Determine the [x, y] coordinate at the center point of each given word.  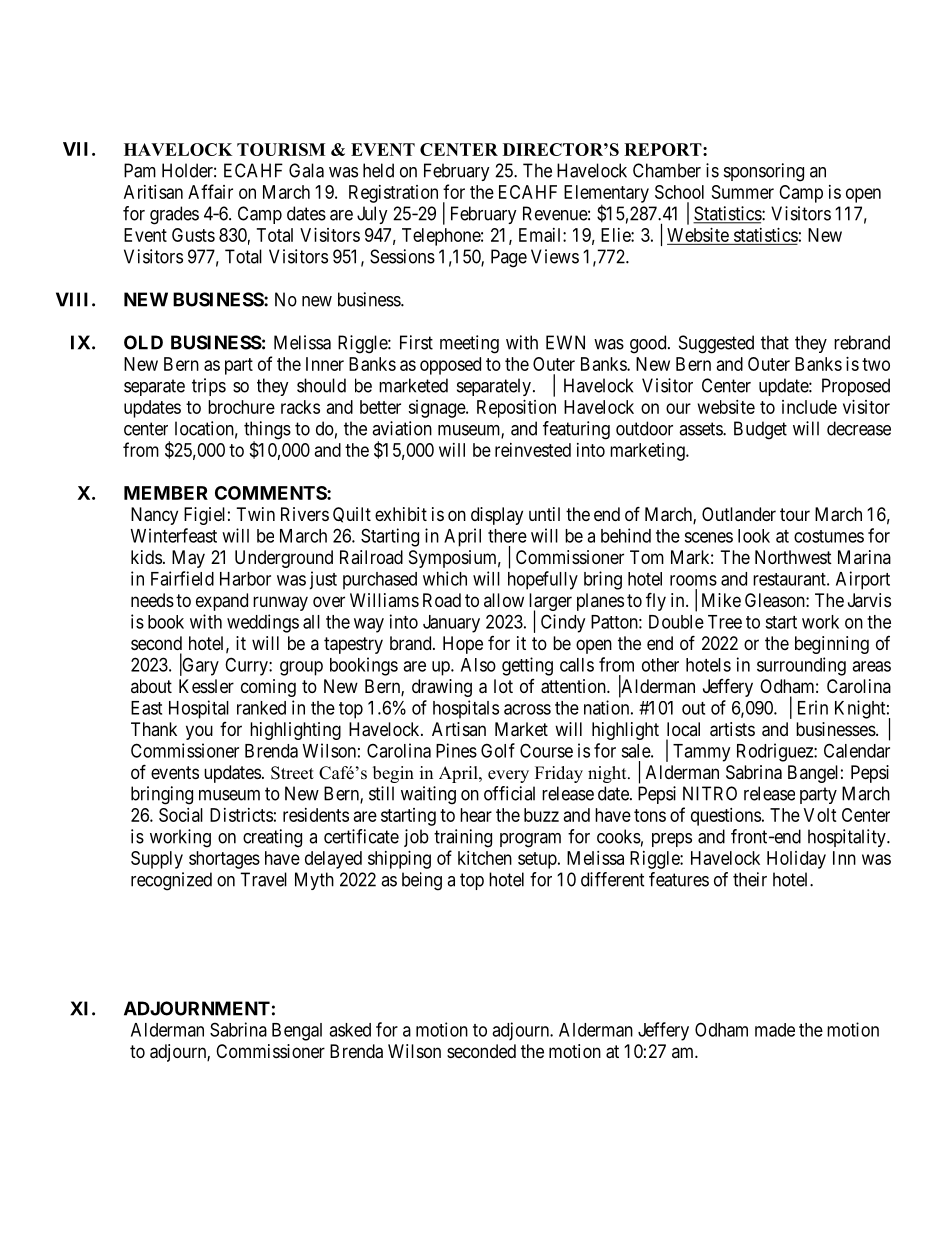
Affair [210, 191]
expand [222, 602]
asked [350, 1030]
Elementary [606, 195]
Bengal [297, 1032]
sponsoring [764, 172]
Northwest [793, 557]
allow [504, 600]
